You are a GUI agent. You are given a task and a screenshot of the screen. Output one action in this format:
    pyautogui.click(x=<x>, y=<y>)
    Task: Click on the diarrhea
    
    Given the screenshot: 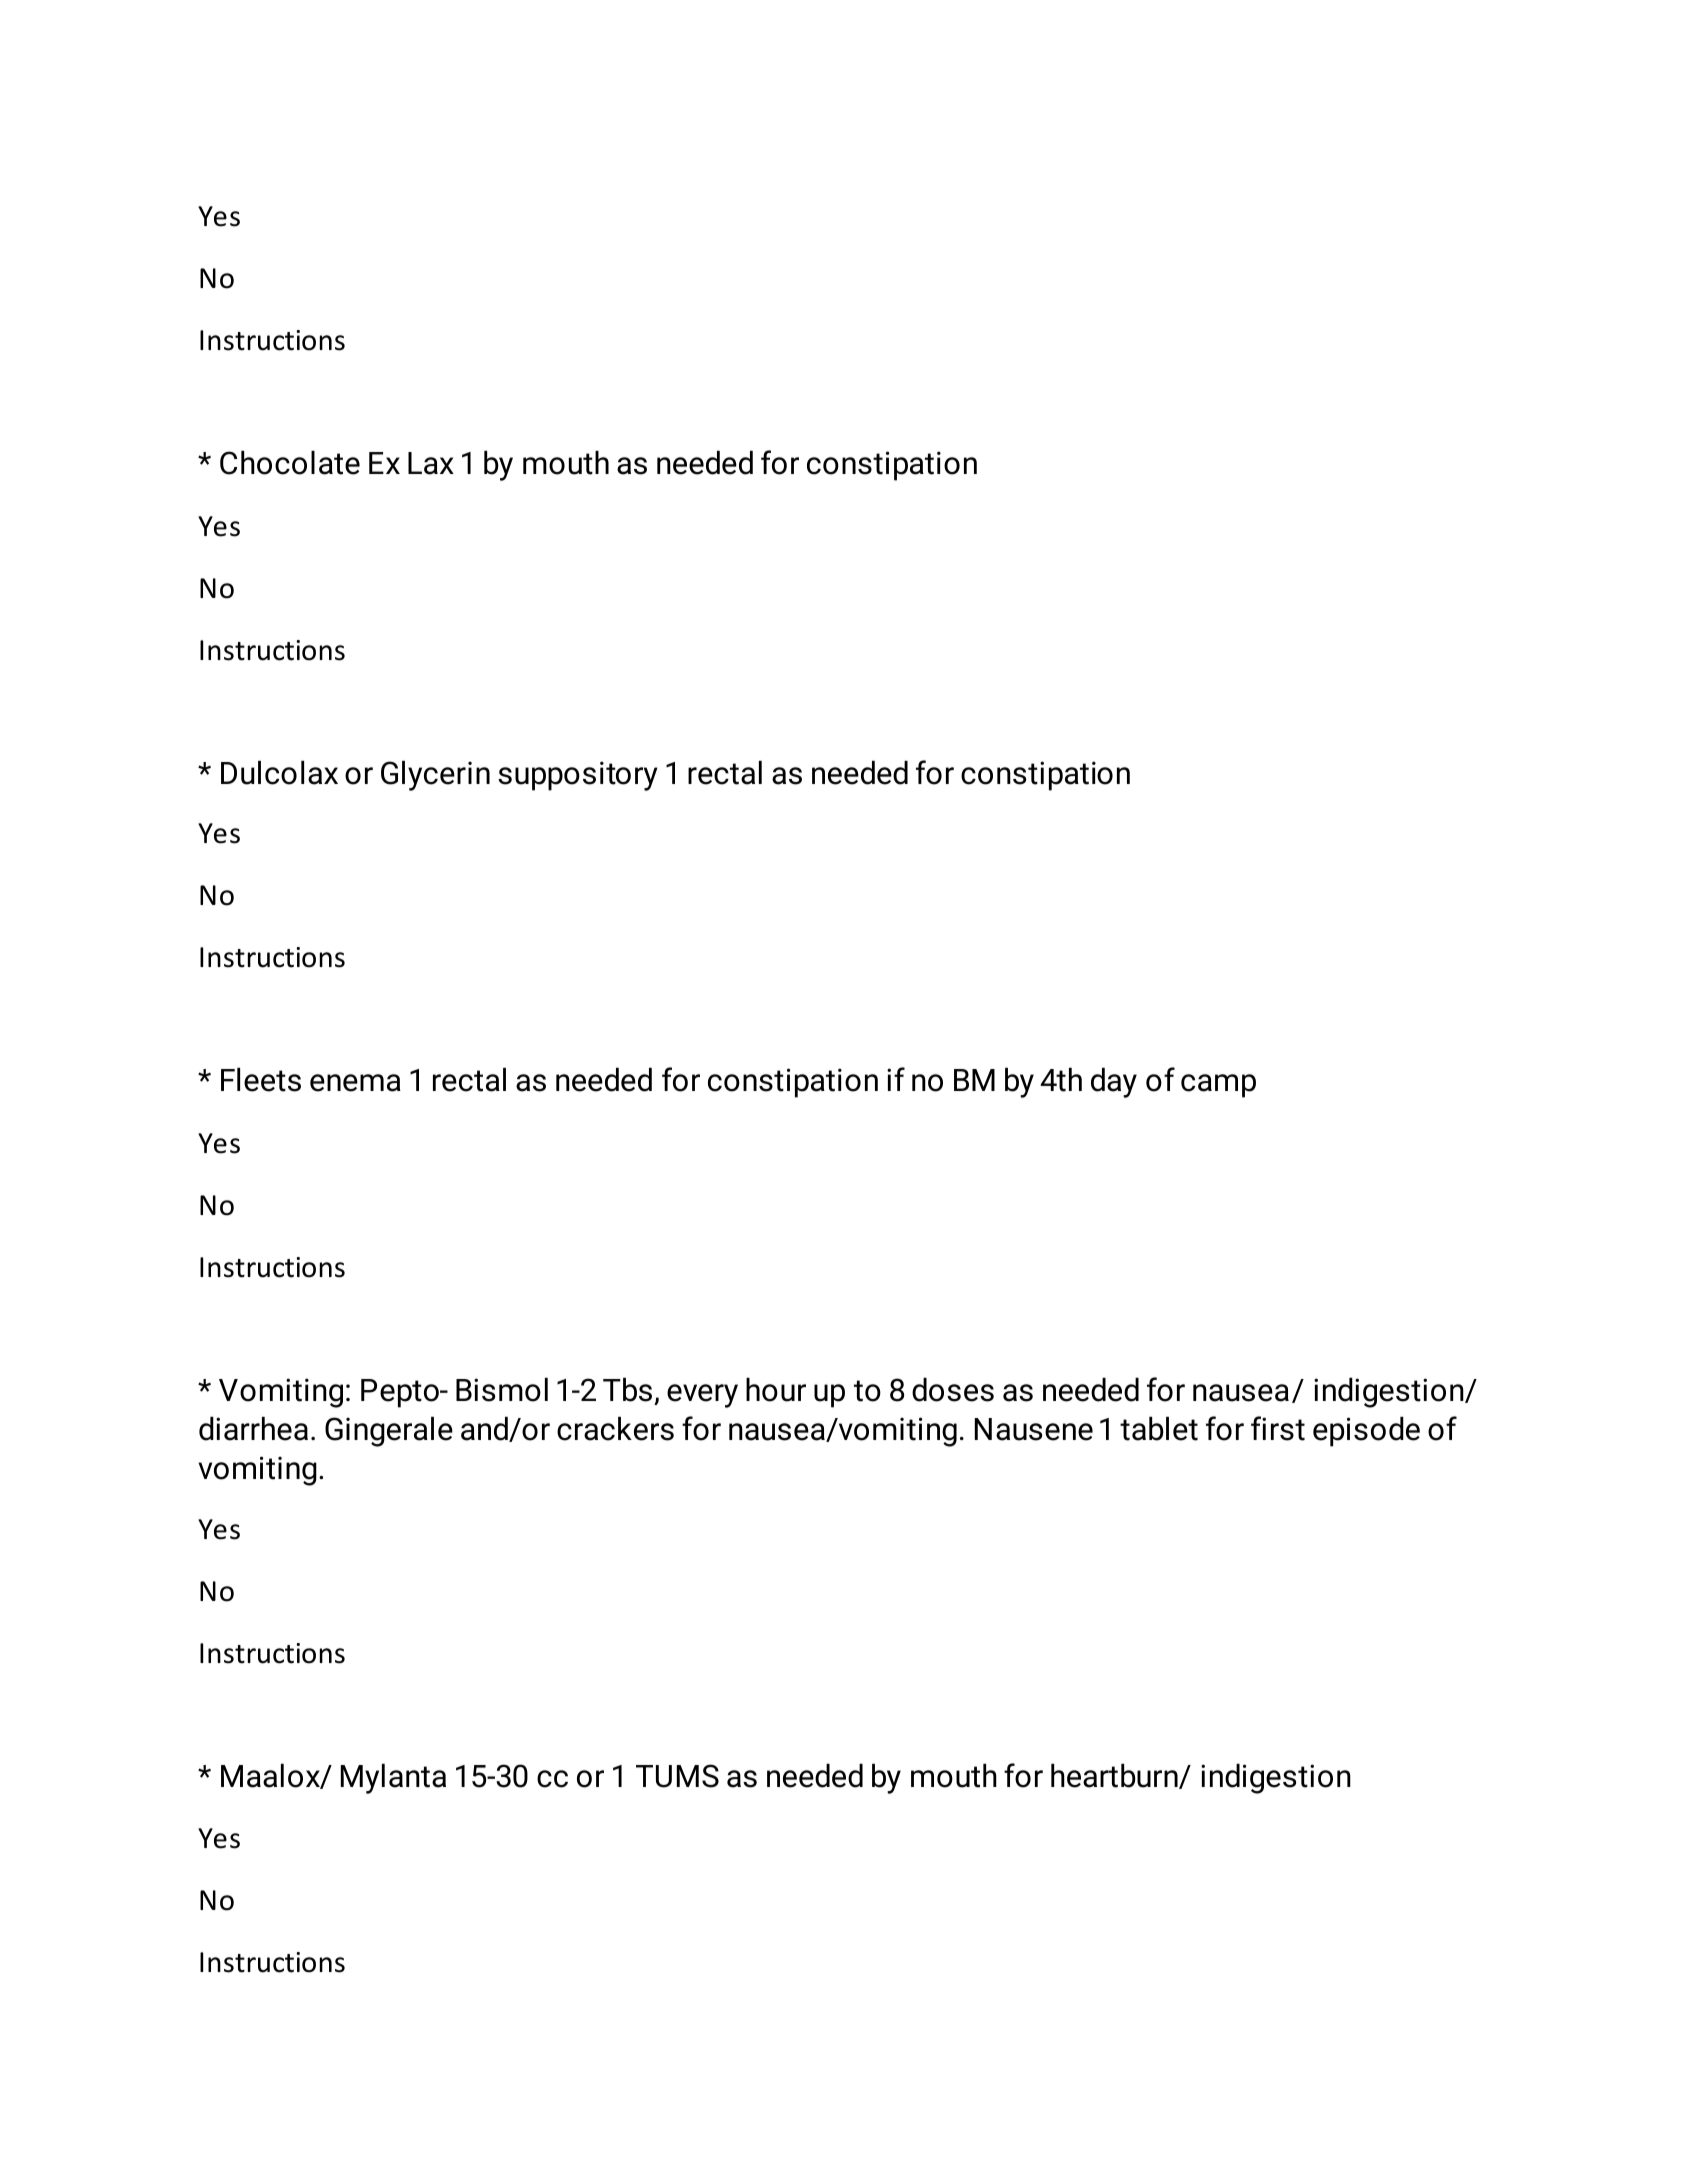 What is the action you would take?
    pyautogui.click(x=253, y=1429)
